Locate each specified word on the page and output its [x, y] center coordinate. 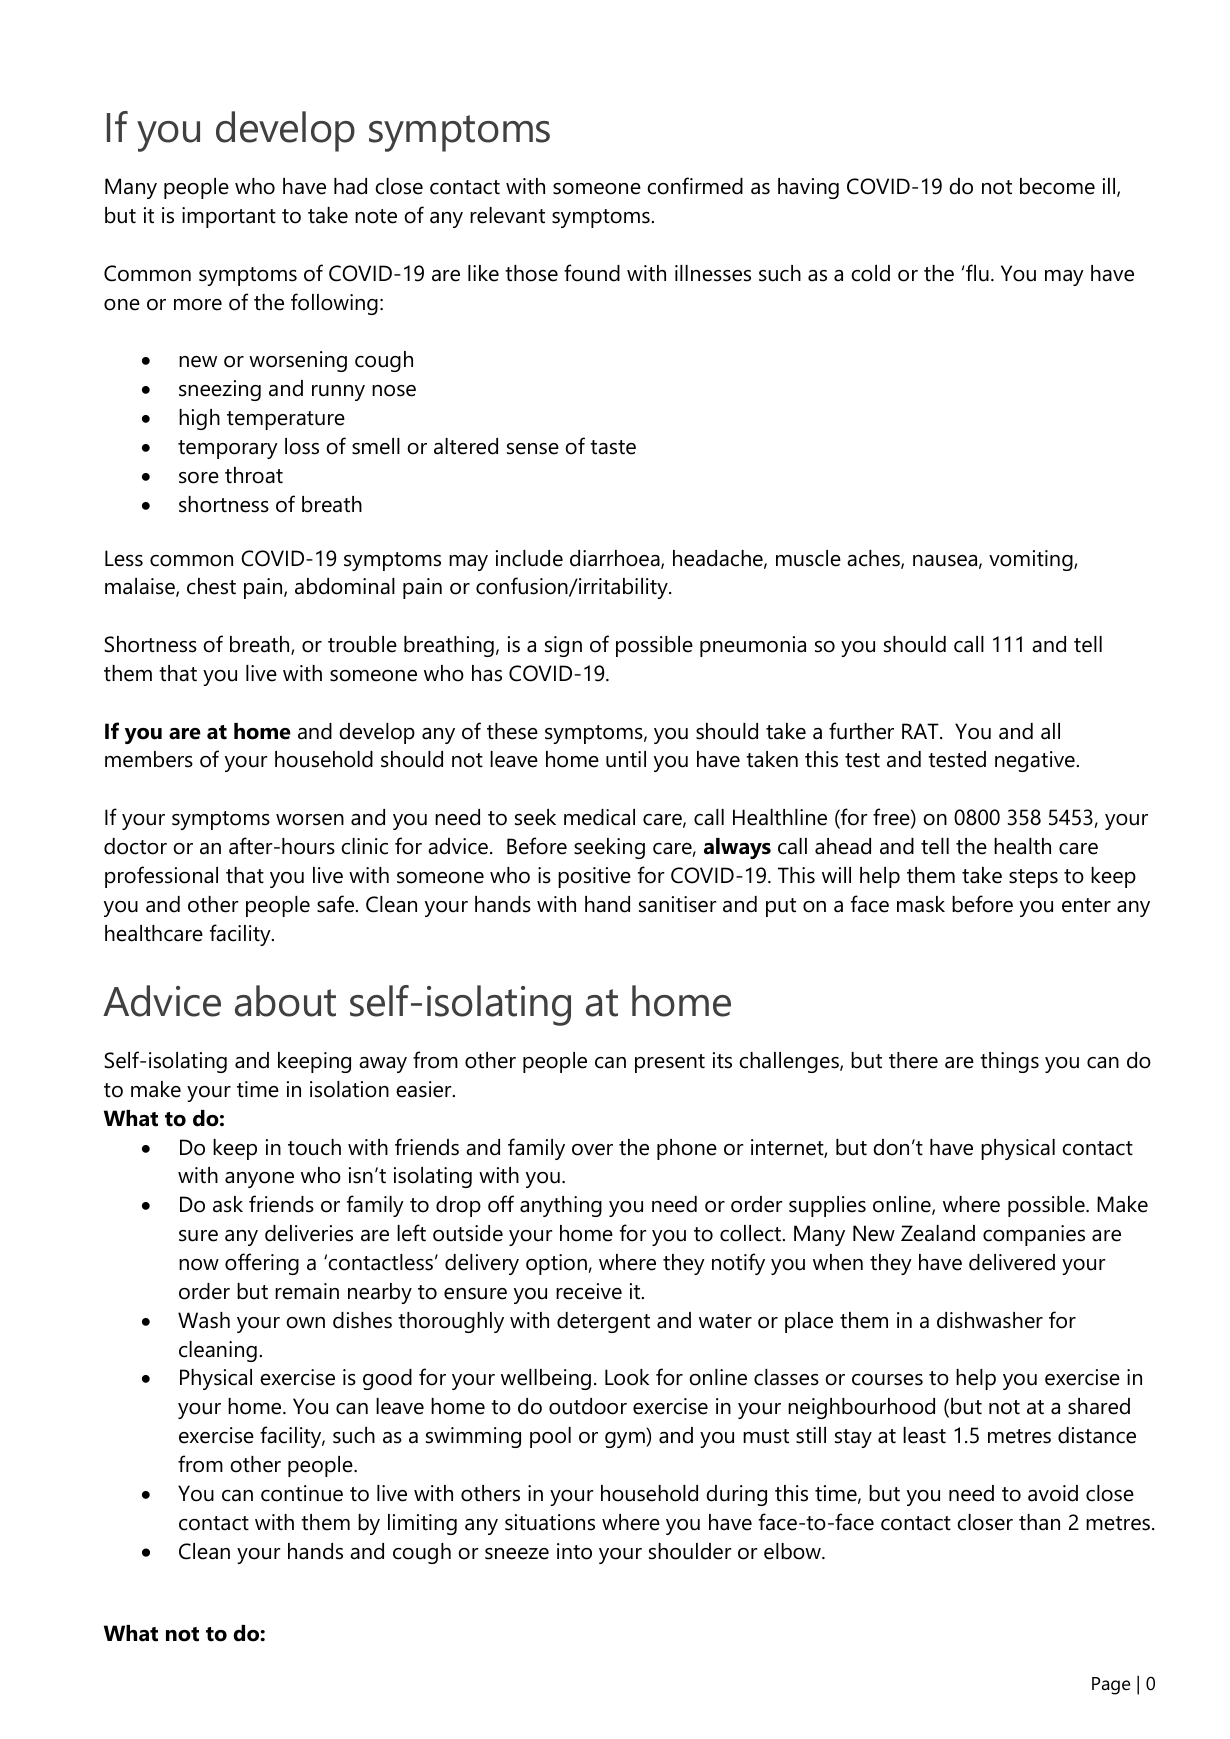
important [229, 217]
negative [1035, 761]
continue [302, 1493]
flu [977, 273]
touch [314, 1147]
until [626, 759]
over [592, 1150]
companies [1034, 1235]
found [592, 273]
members [149, 759]
